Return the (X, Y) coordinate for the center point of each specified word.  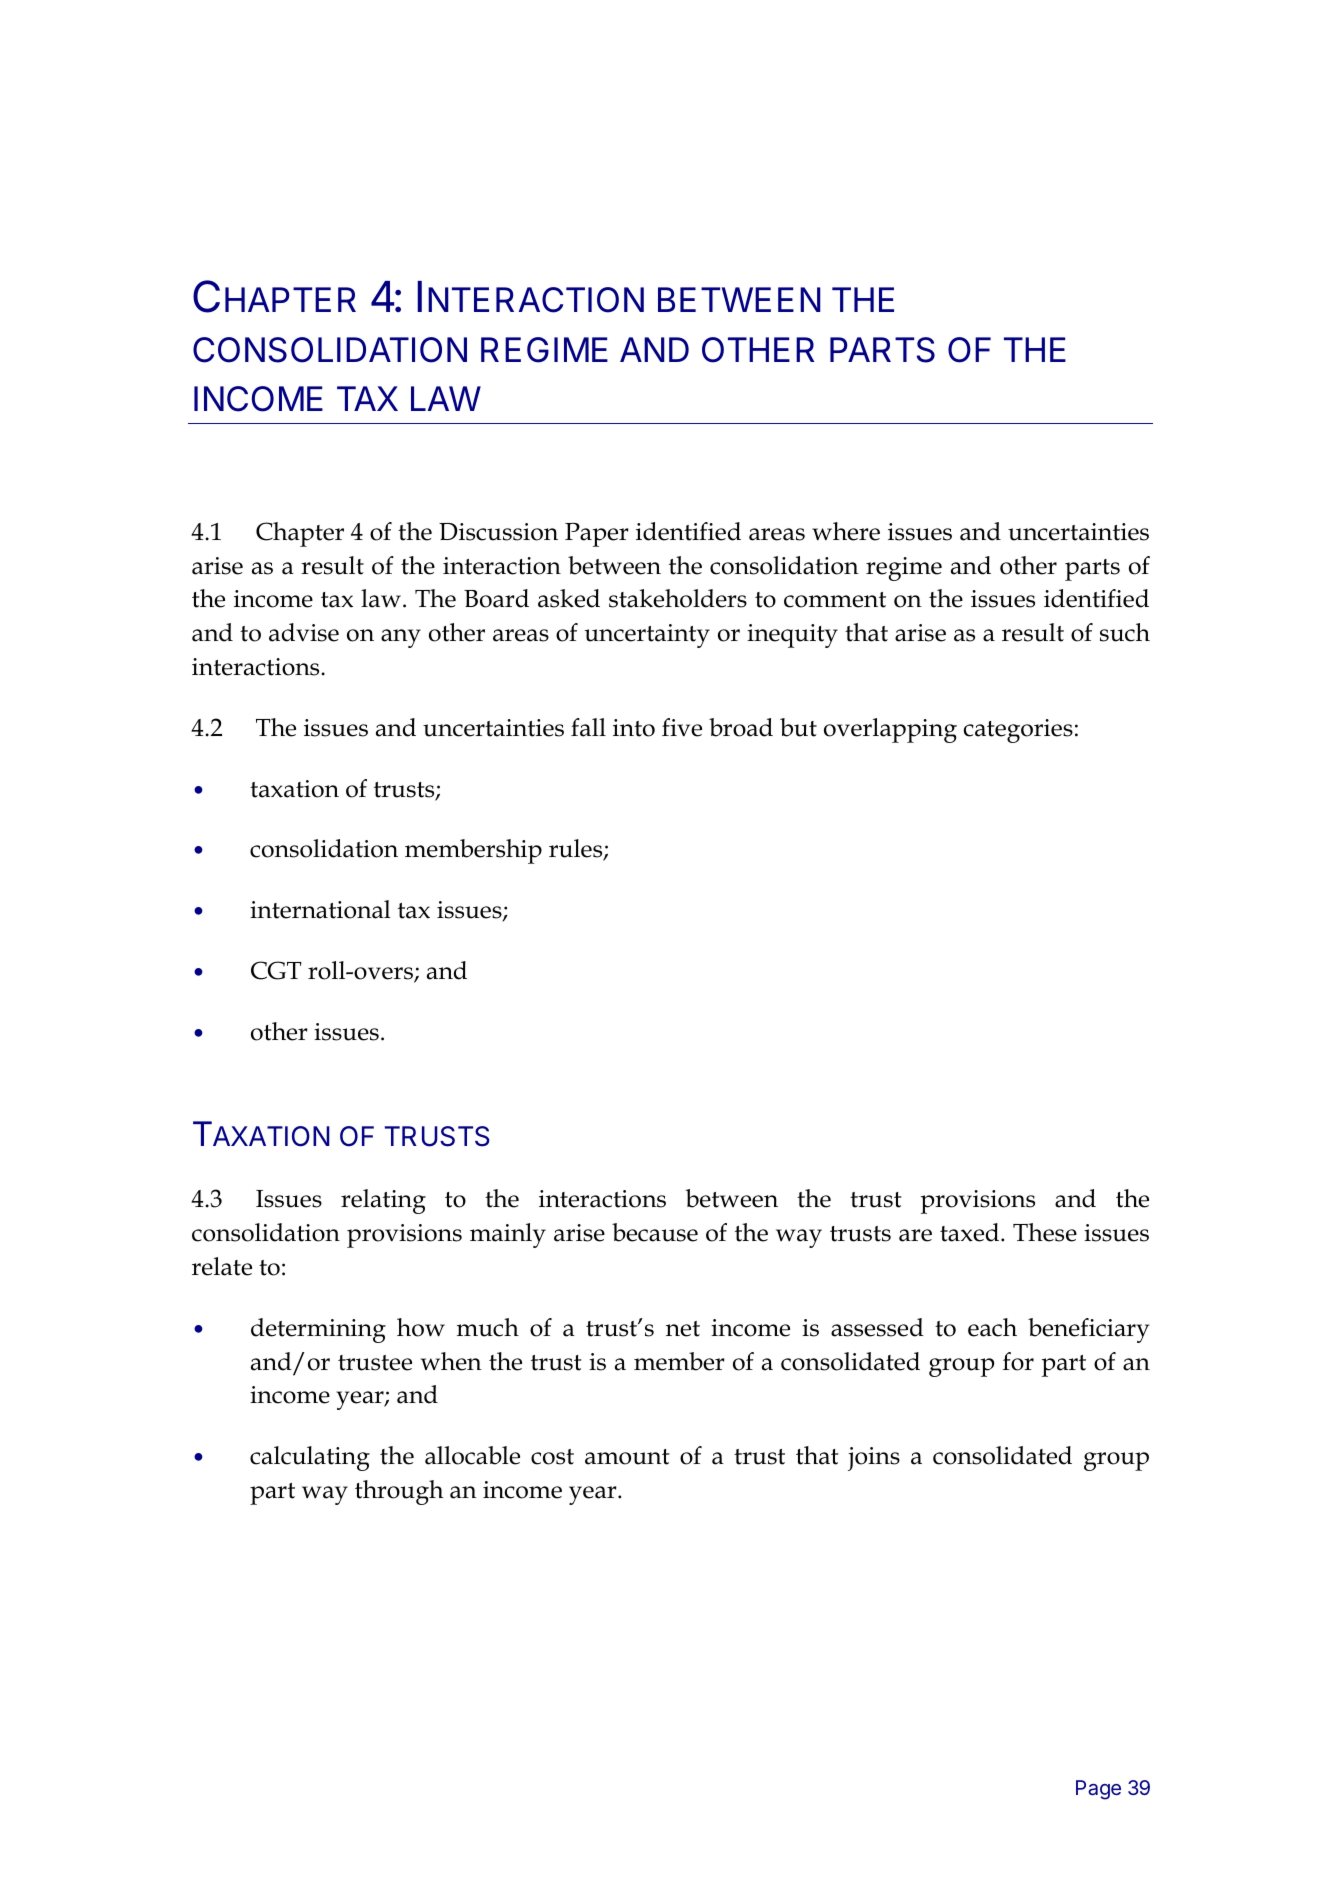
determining (318, 1330)
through (399, 1492)
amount (627, 1457)
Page (1098, 1790)
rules (577, 850)
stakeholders (678, 598)
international (320, 909)
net (683, 1329)
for (1018, 1361)
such (1125, 632)
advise (304, 632)
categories (1018, 731)
